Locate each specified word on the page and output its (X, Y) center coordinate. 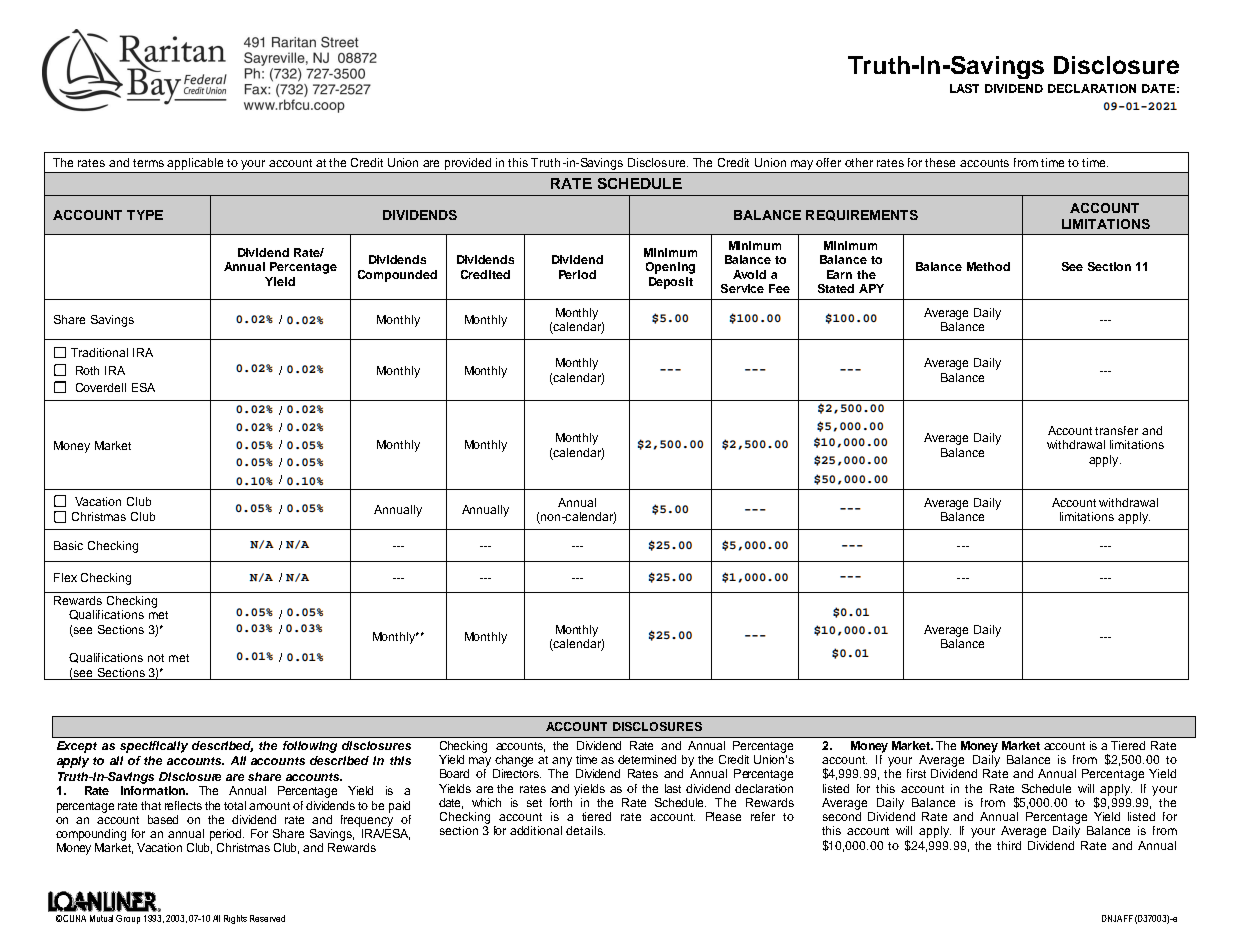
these (940, 162)
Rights (235, 919)
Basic (68, 545)
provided (469, 165)
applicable (196, 165)
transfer (1116, 430)
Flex (65, 577)
